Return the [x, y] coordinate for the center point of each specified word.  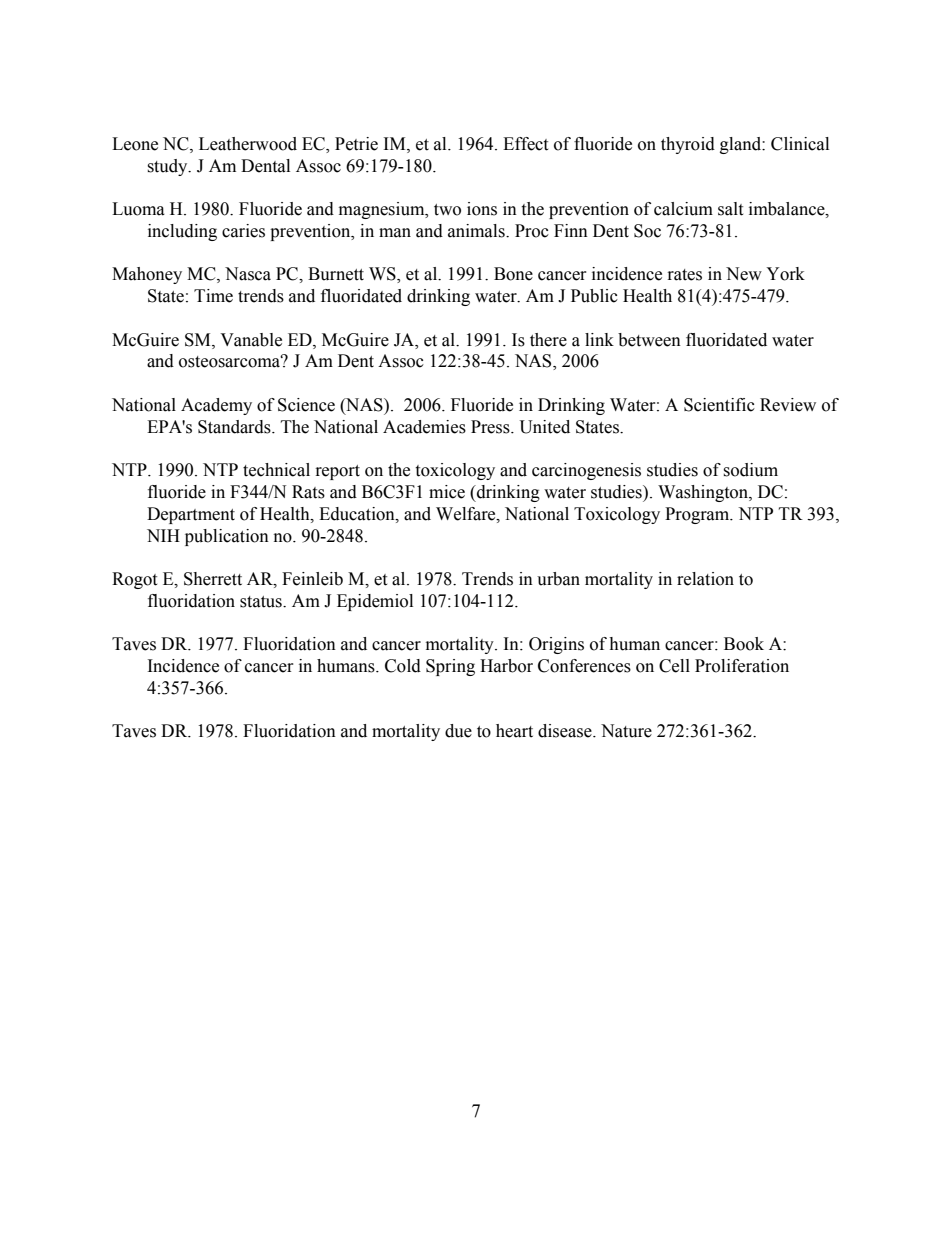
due [458, 731]
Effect [525, 144]
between [649, 340]
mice [447, 492]
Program [698, 515]
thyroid [688, 145]
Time [213, 296]
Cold [403, 666]
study [168, 167]
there [548, 340]
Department [191, 515]
